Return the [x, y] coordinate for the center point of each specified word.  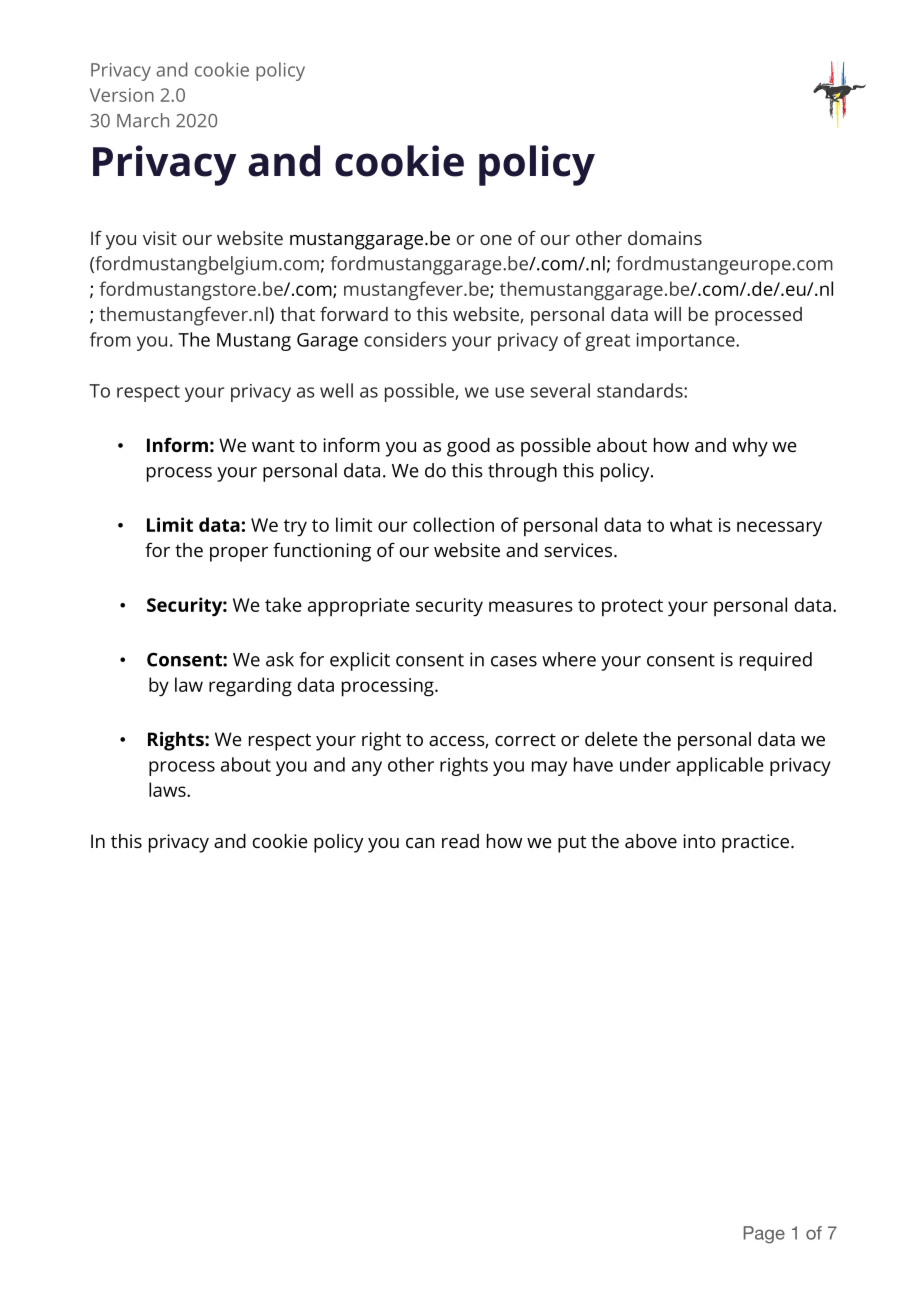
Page [764, 1235]
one [496, 240]
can [420, 843]
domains [665, 238]
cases [514, 661]
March [143, 120]
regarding [250, 687]
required [776, 661]
